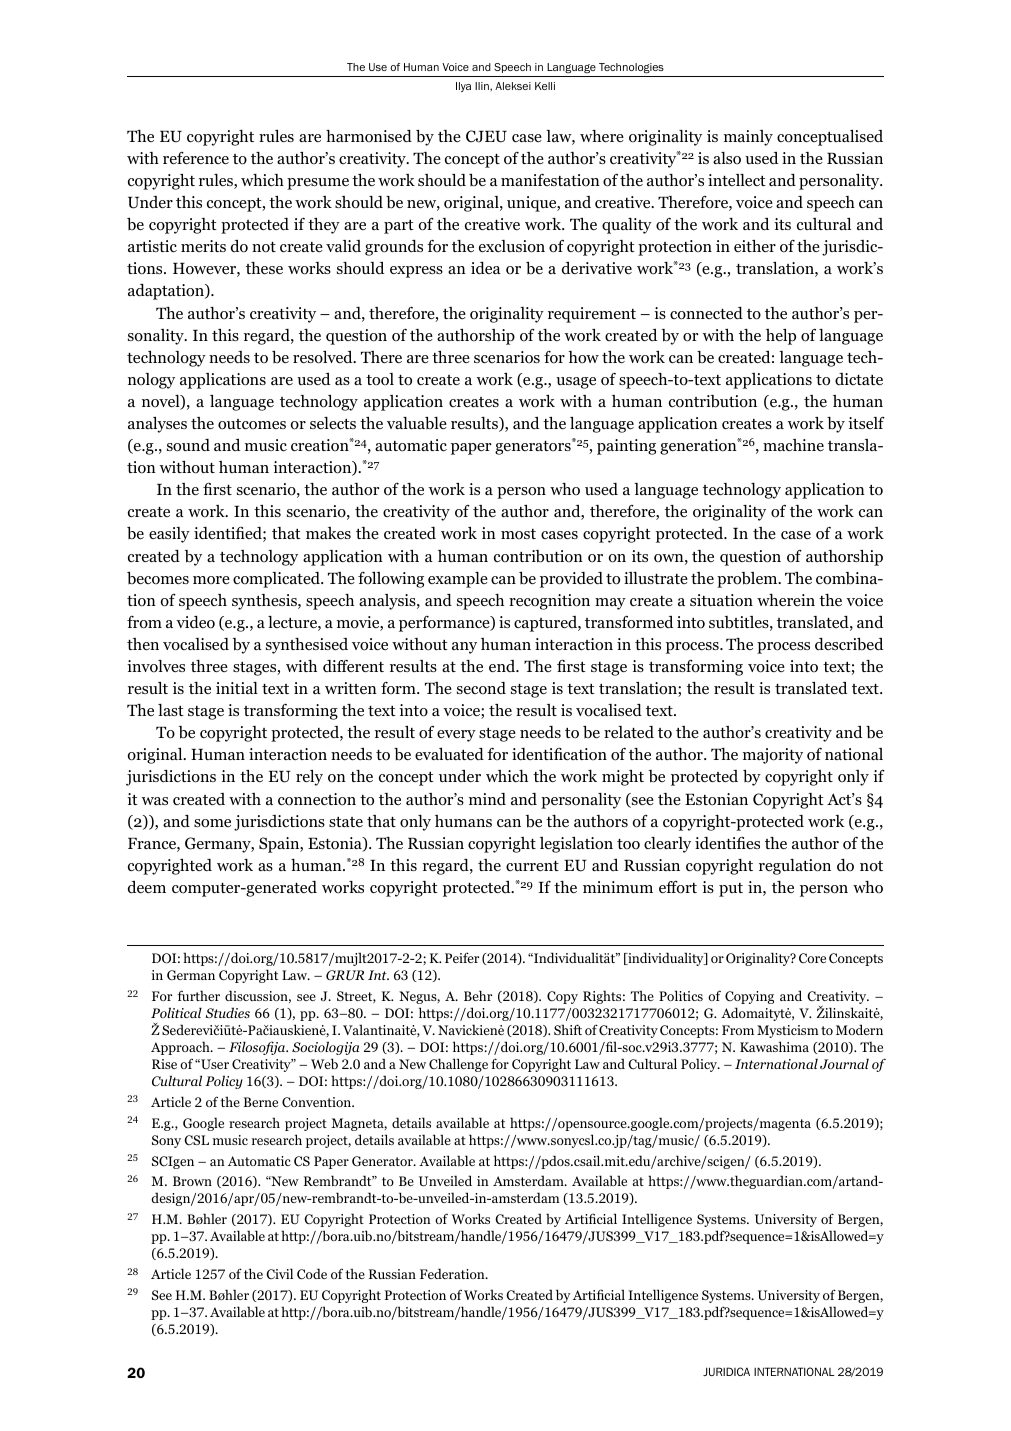 The image size is (1011, 1431). Describe the element at coordinates (849, 644) in the screenshot. I see `described` at that location.
